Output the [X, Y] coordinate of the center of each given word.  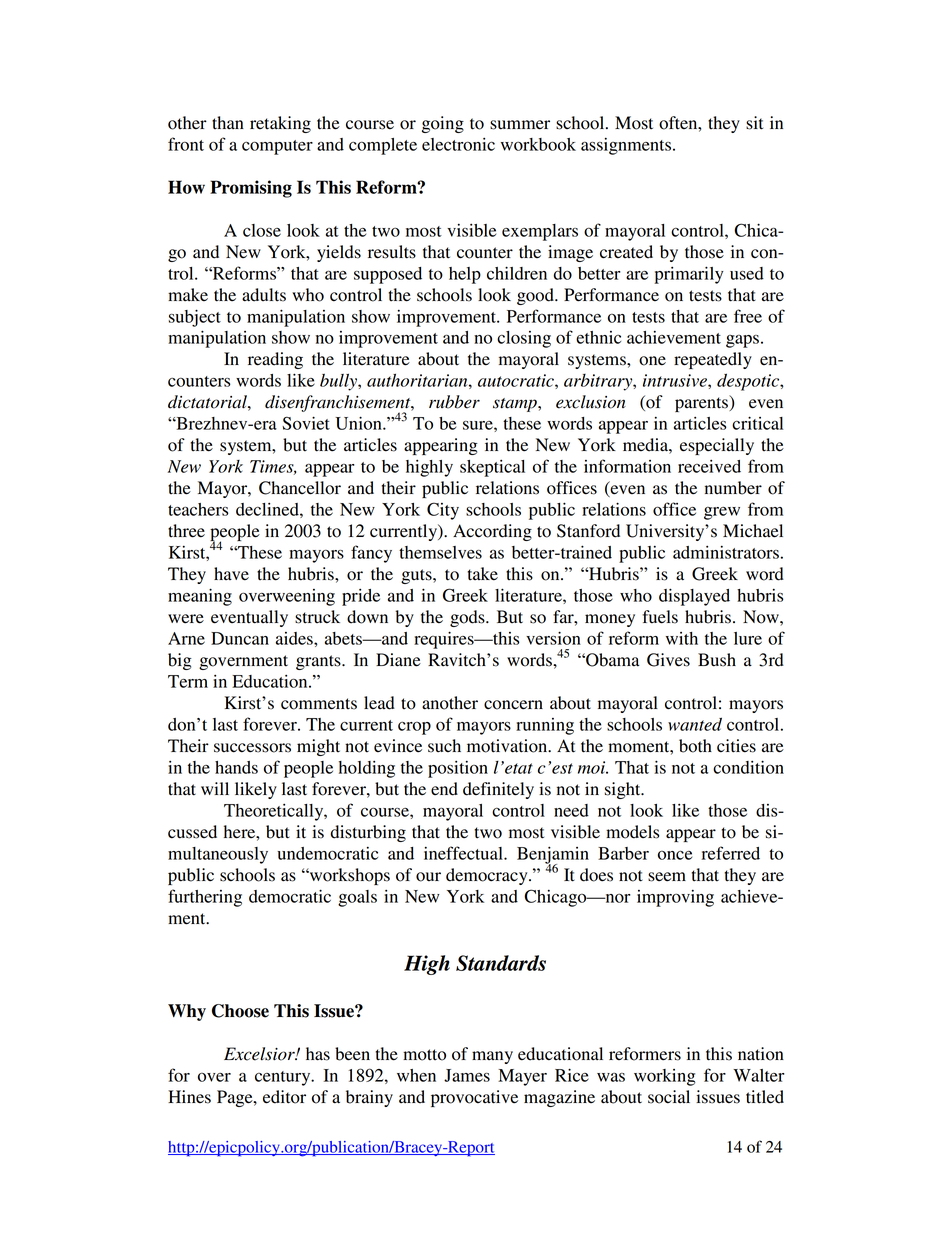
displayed [694, 597]
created [626, 252]
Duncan [240, 638]
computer [277, 147]
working [665, 1077]
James [467, 1075]
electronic [458, 144]
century [284, 1078]
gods [468, 618]
